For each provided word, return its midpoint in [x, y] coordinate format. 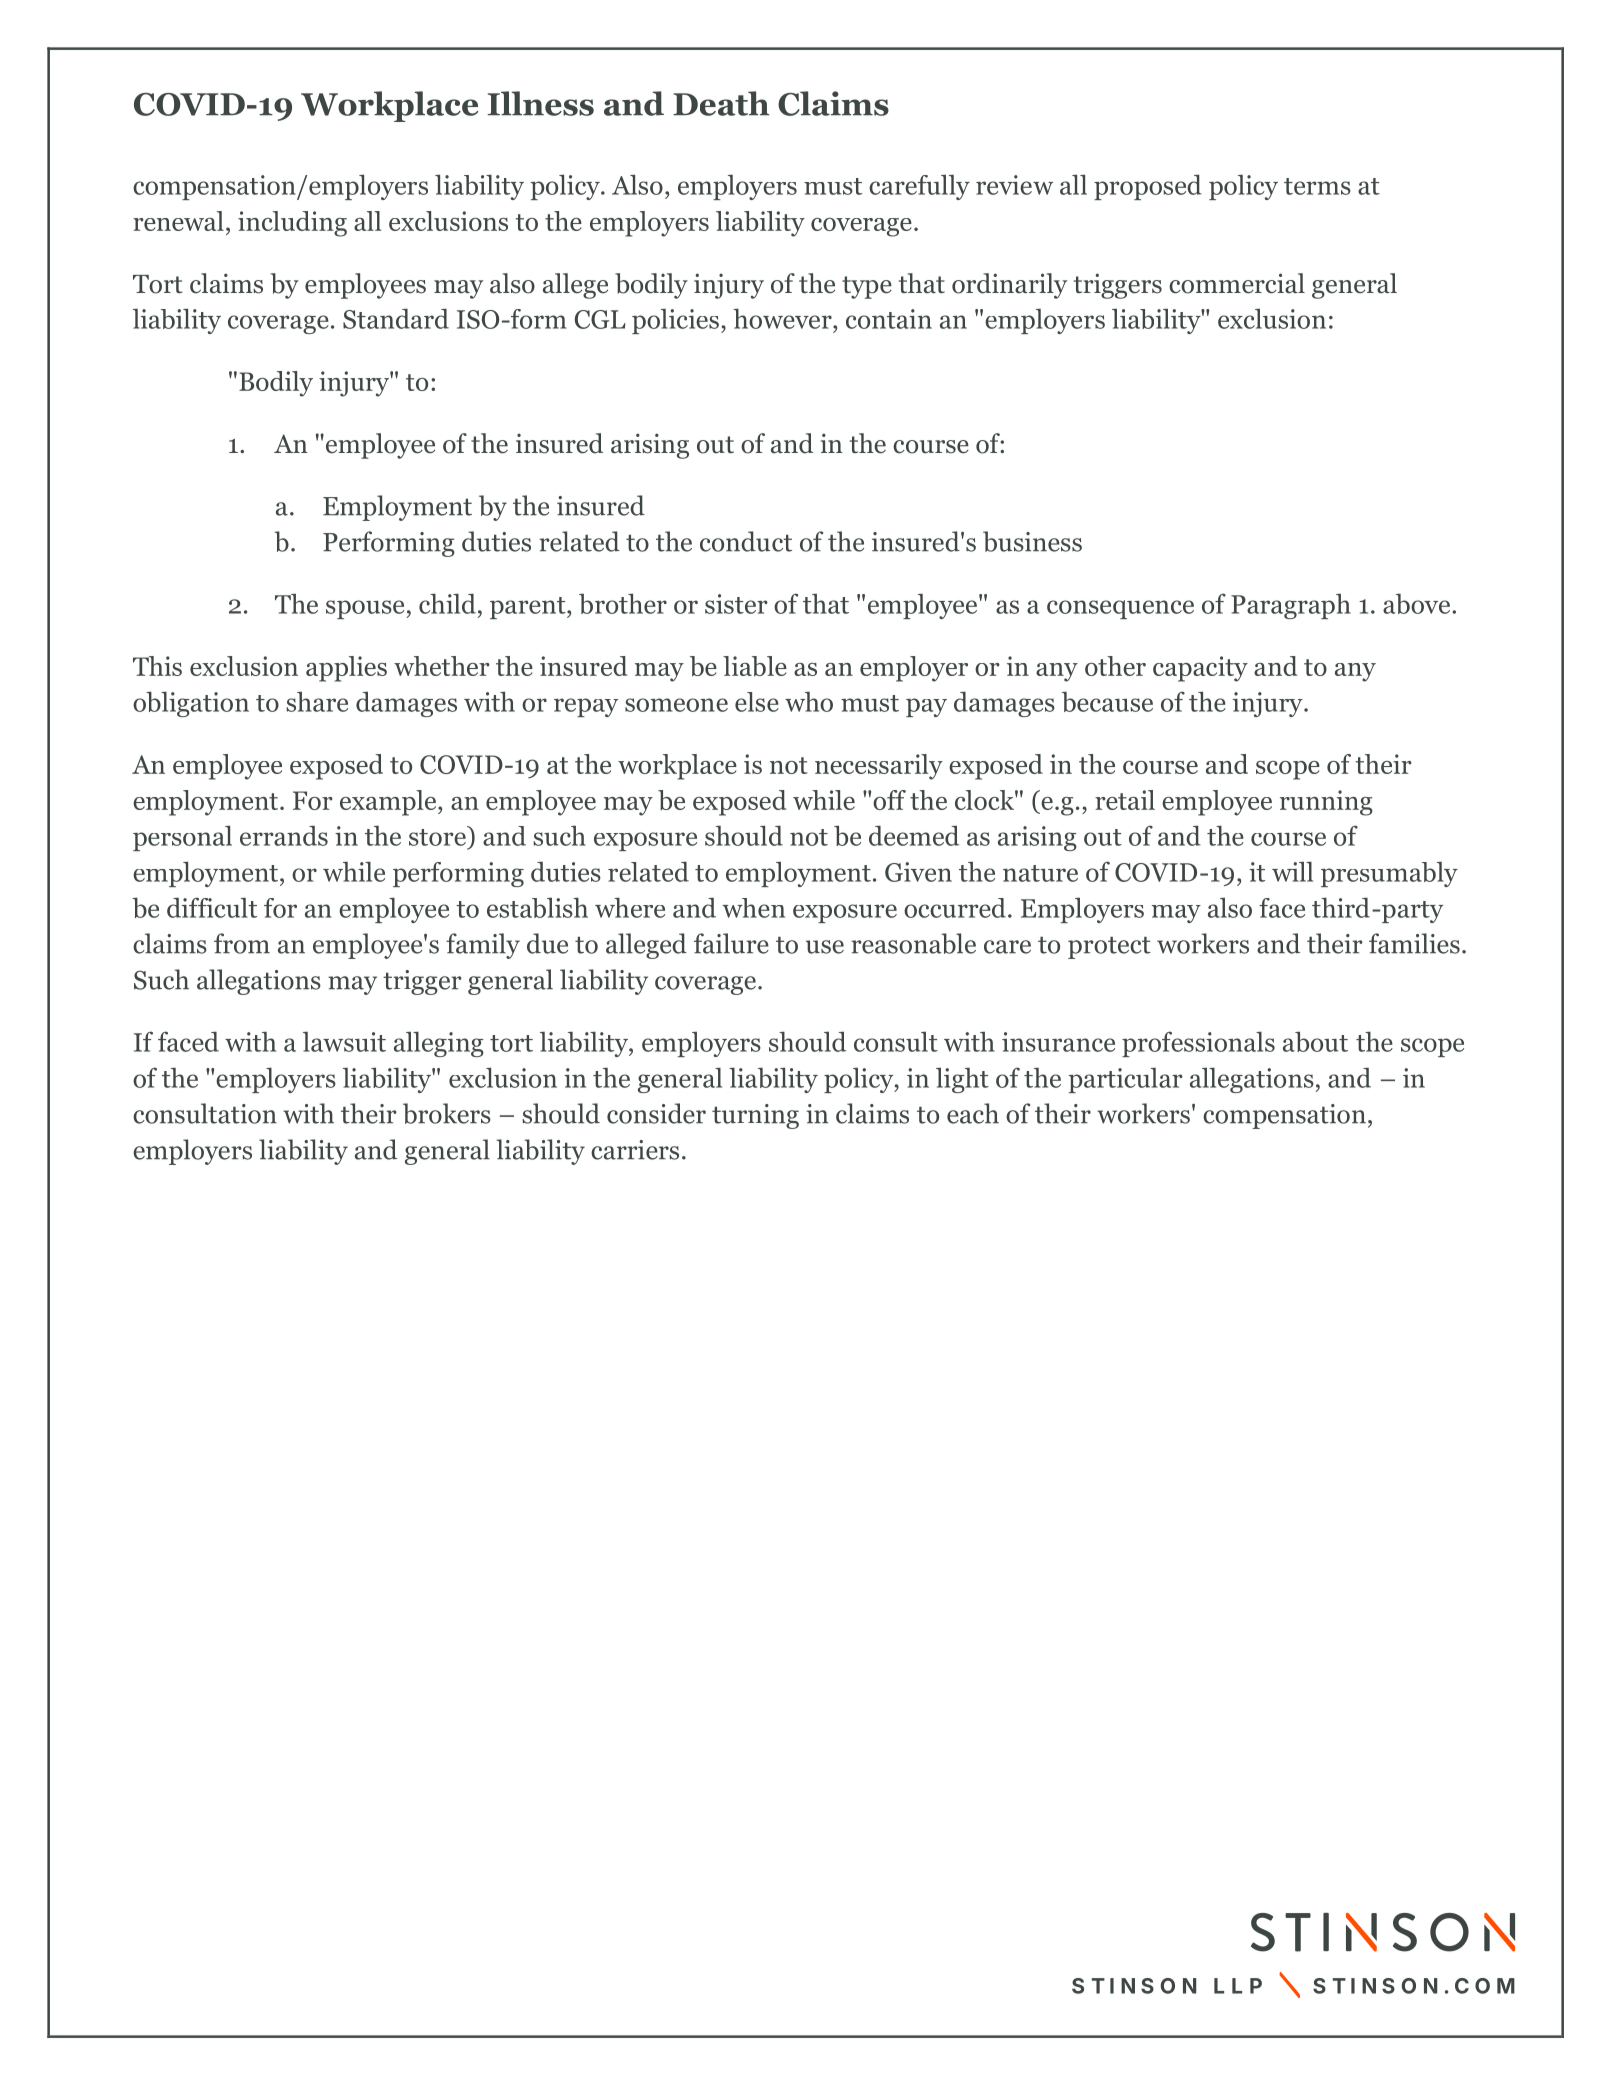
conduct [746, 541]
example [389, 803]
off [889, 800]
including [292, 224]
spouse [366, 609]
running [1326, 803]
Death [721, 103]
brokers [447, 1113]
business [1032, 541]
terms [1317, 186]
